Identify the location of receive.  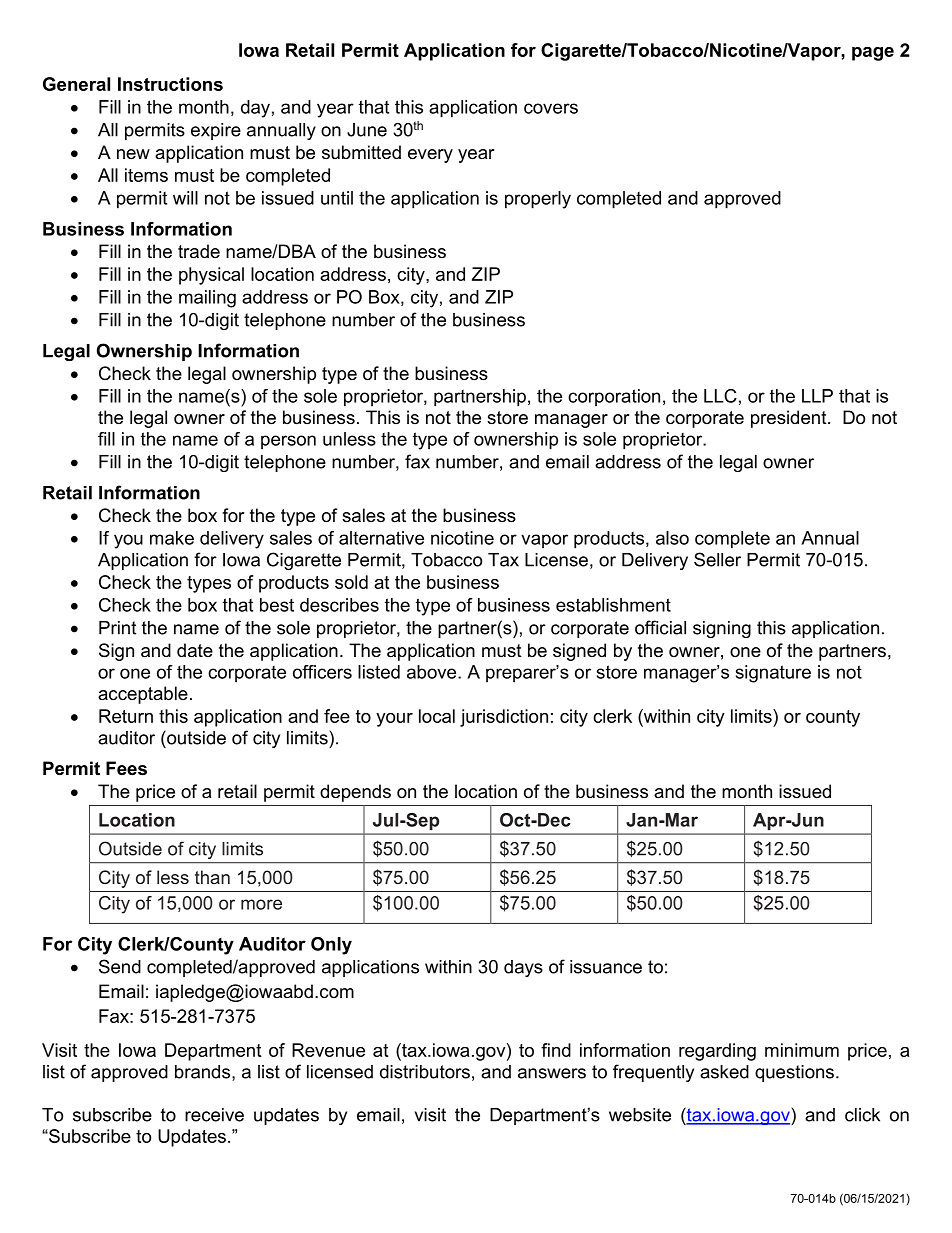
(214, 1115).
